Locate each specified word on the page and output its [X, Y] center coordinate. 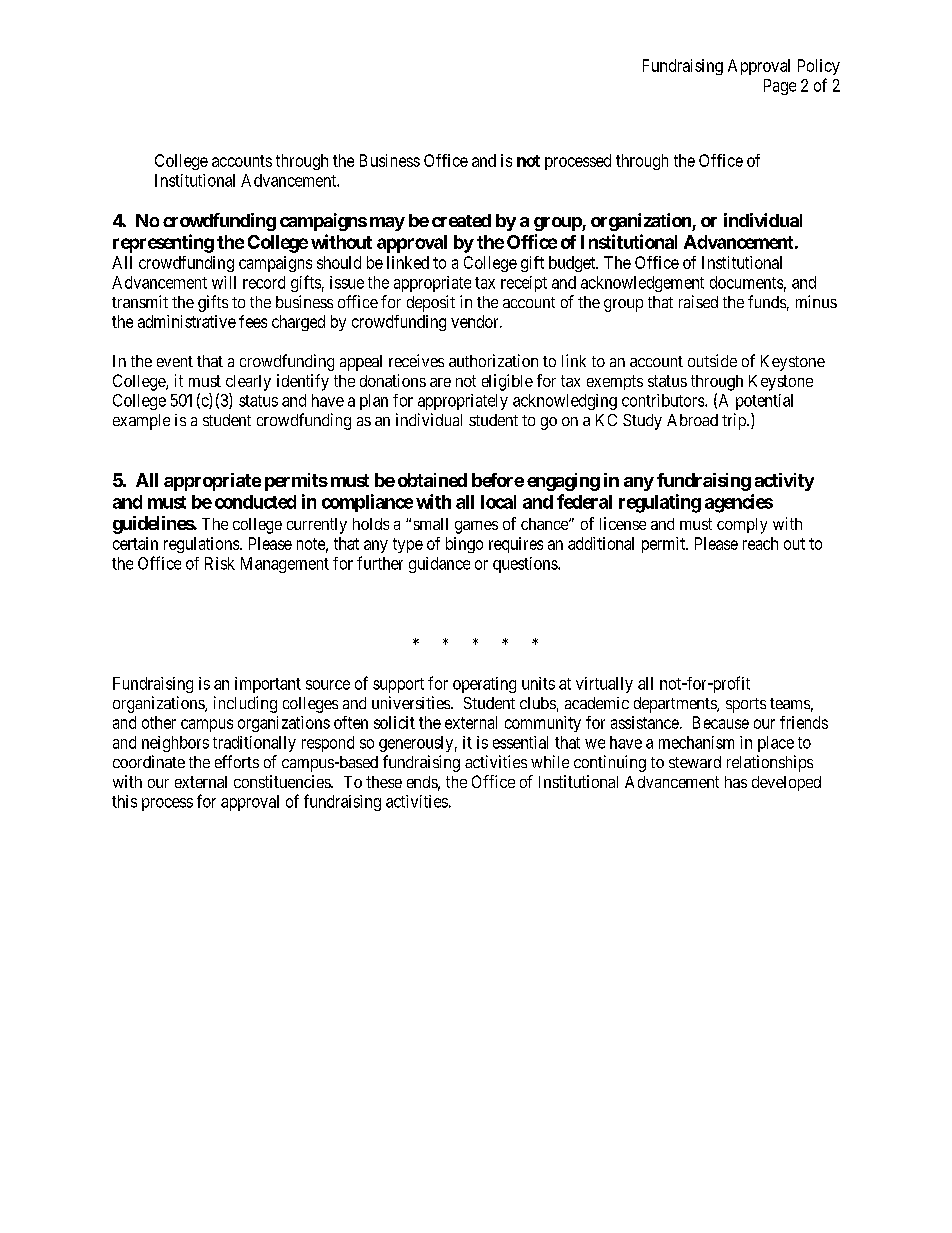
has [736, 782]
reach [760, 543]
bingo [464, 545]
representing [163, 243]
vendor [476, 321]
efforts [237, 761]
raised [698, 301]
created [461, 220]
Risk [220, 563]
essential [520, 742]
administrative [187, 321]
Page [780, 87]
